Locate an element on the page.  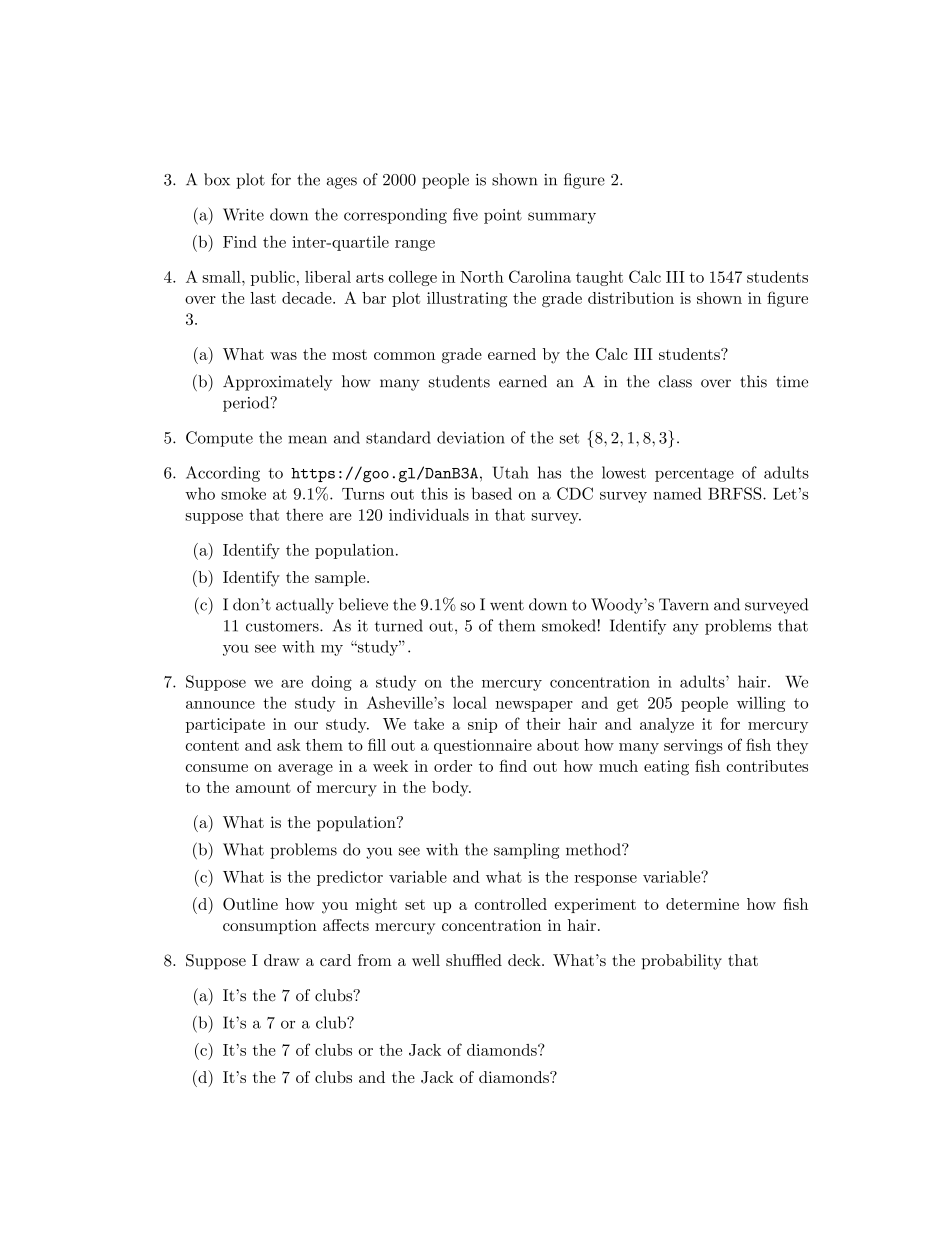
deviation is located at coordinates (471, 437).
